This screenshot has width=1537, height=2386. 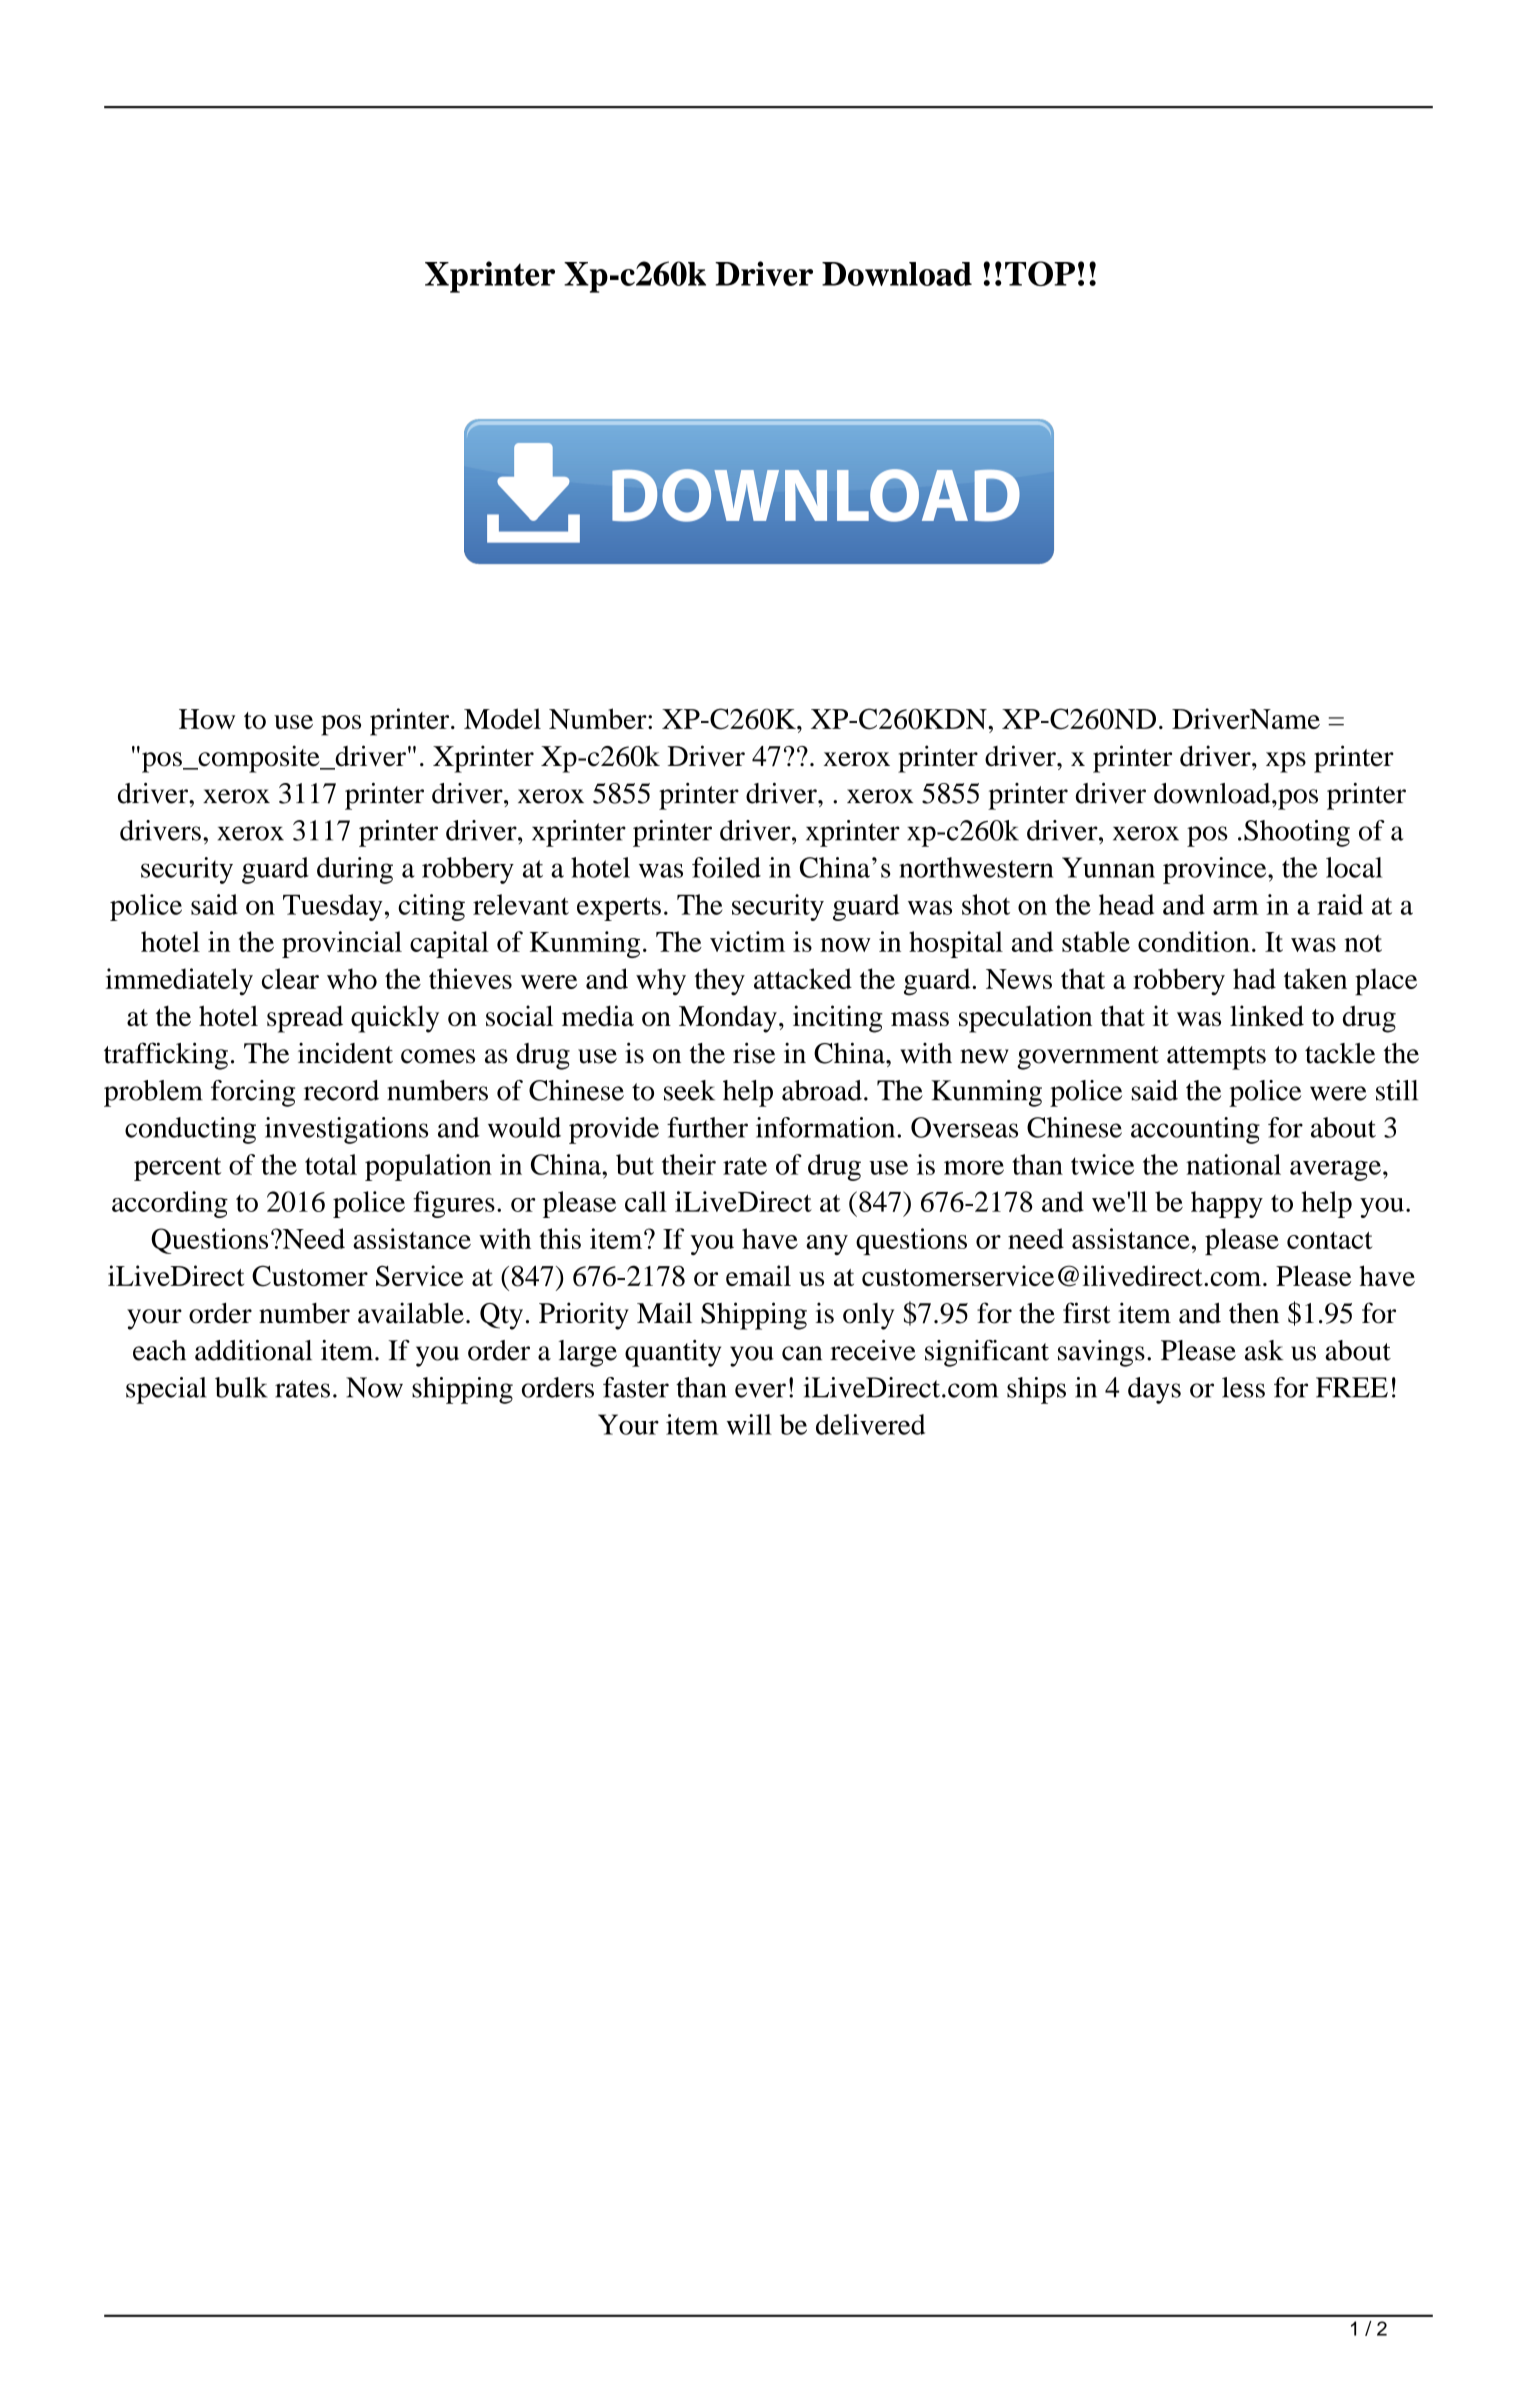 I want to click on TOP, so click(x=1040, y=273).
